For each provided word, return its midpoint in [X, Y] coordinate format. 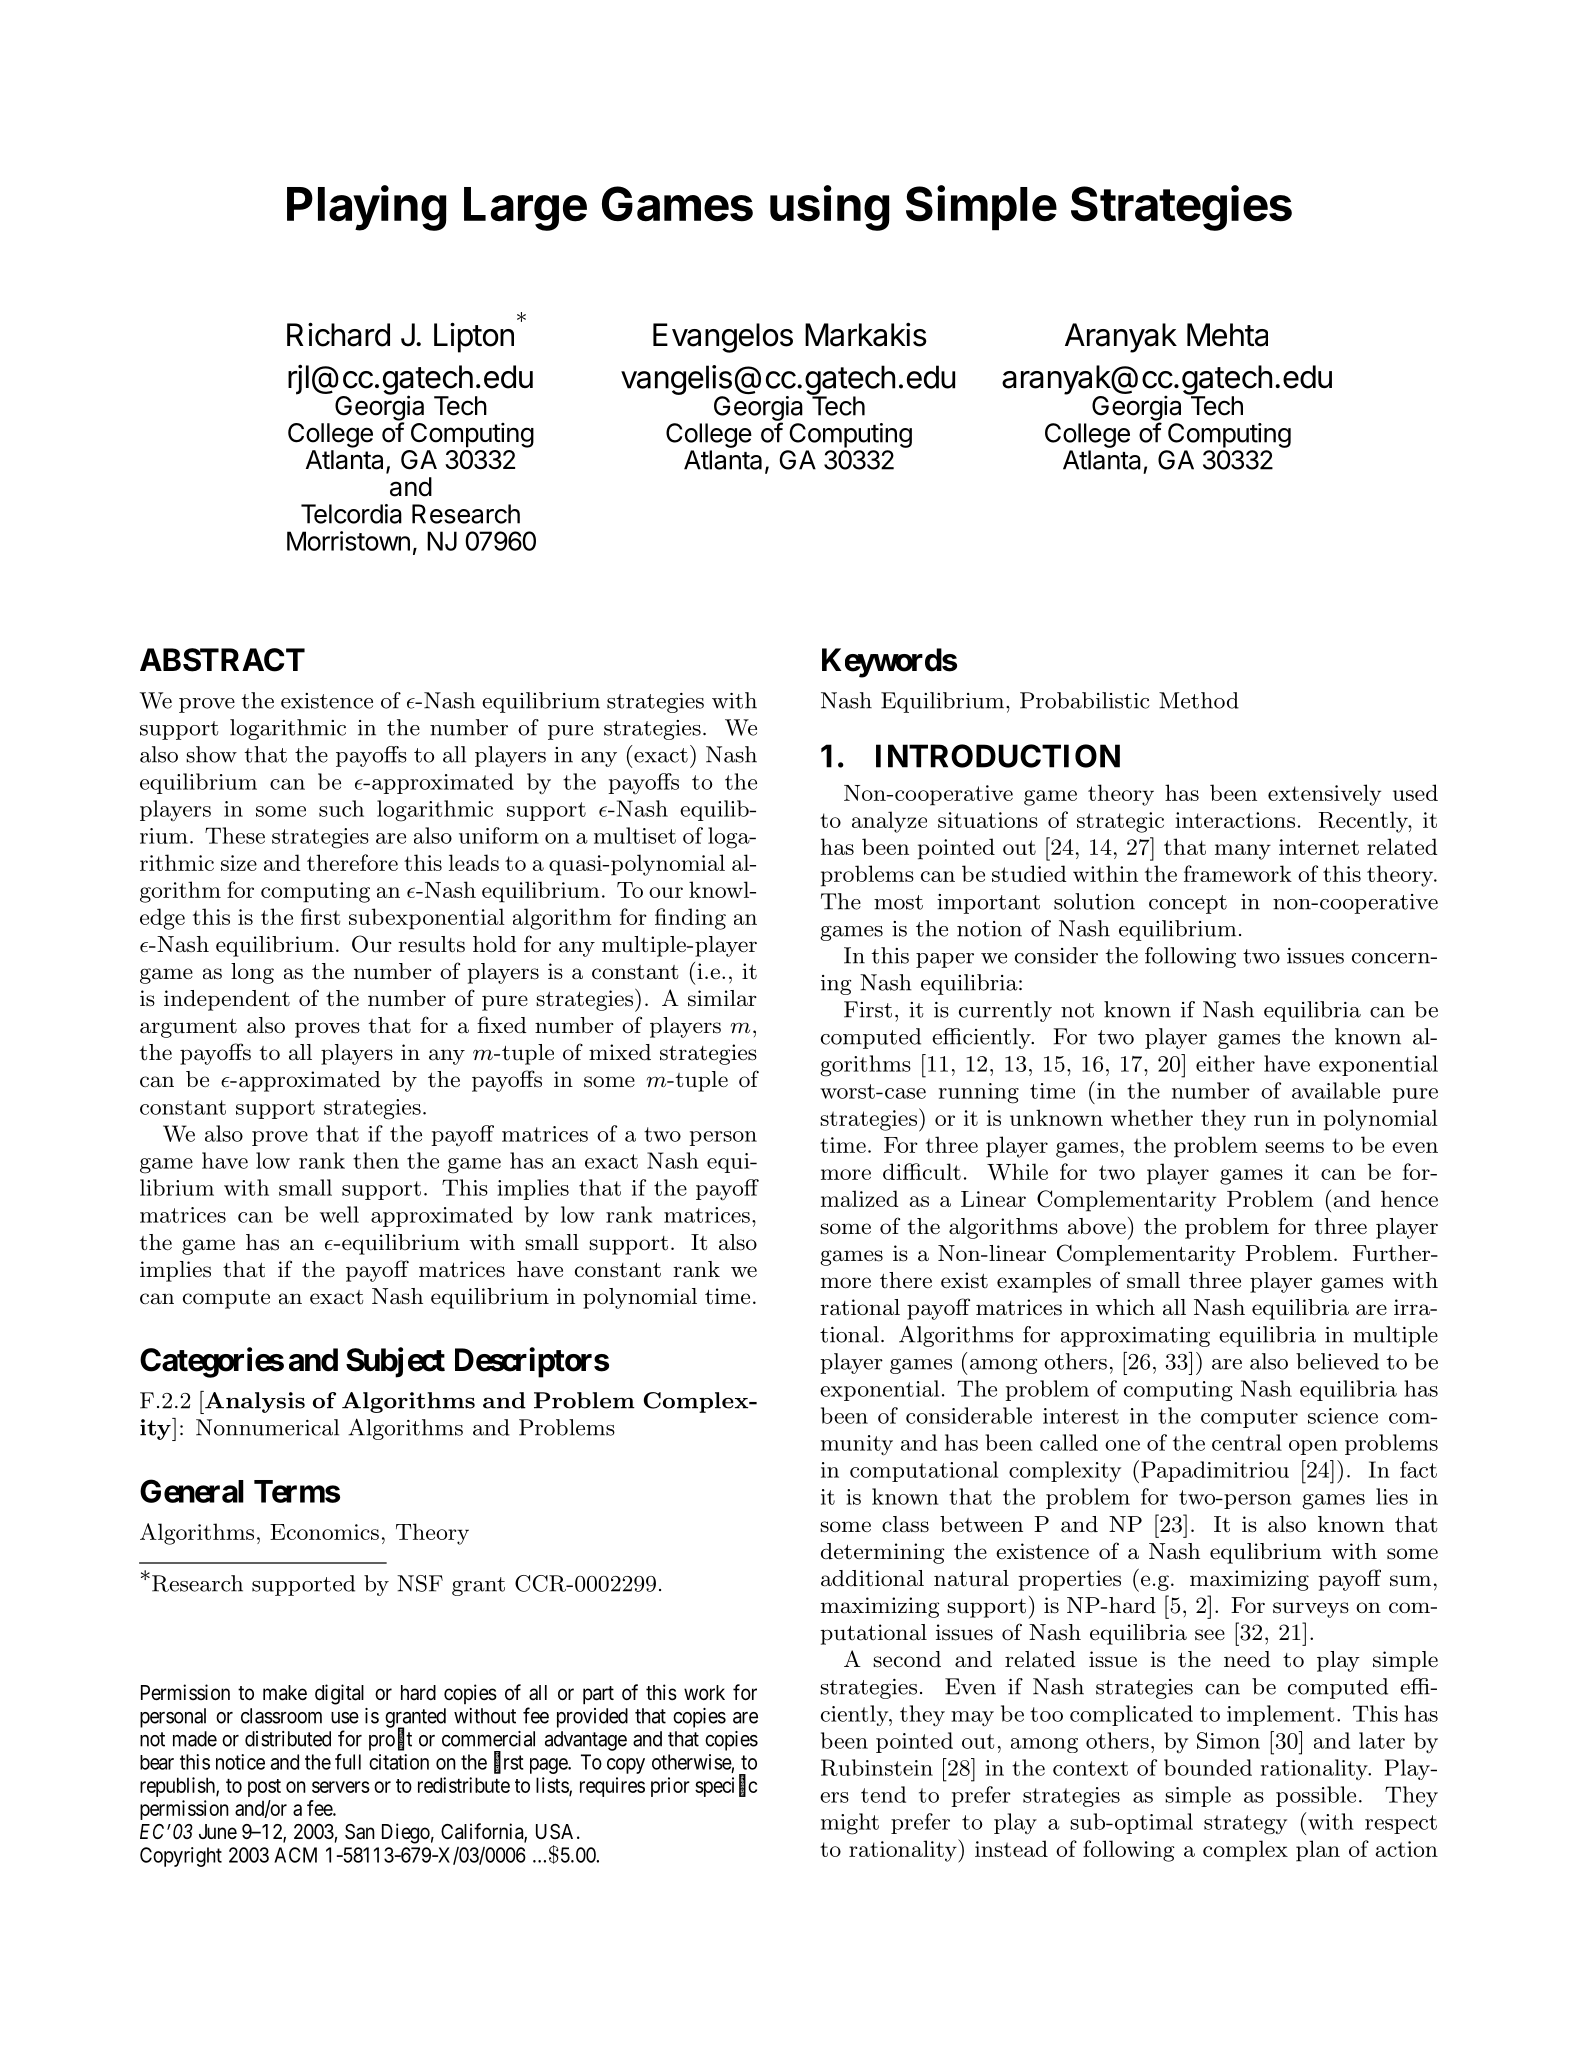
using [829, 208]
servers [341, 1787]
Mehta [1227, 335]
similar [722, 998]
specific [726, 1786]
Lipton [474, 337]
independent [227, 1000]
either [1225, 1063]
